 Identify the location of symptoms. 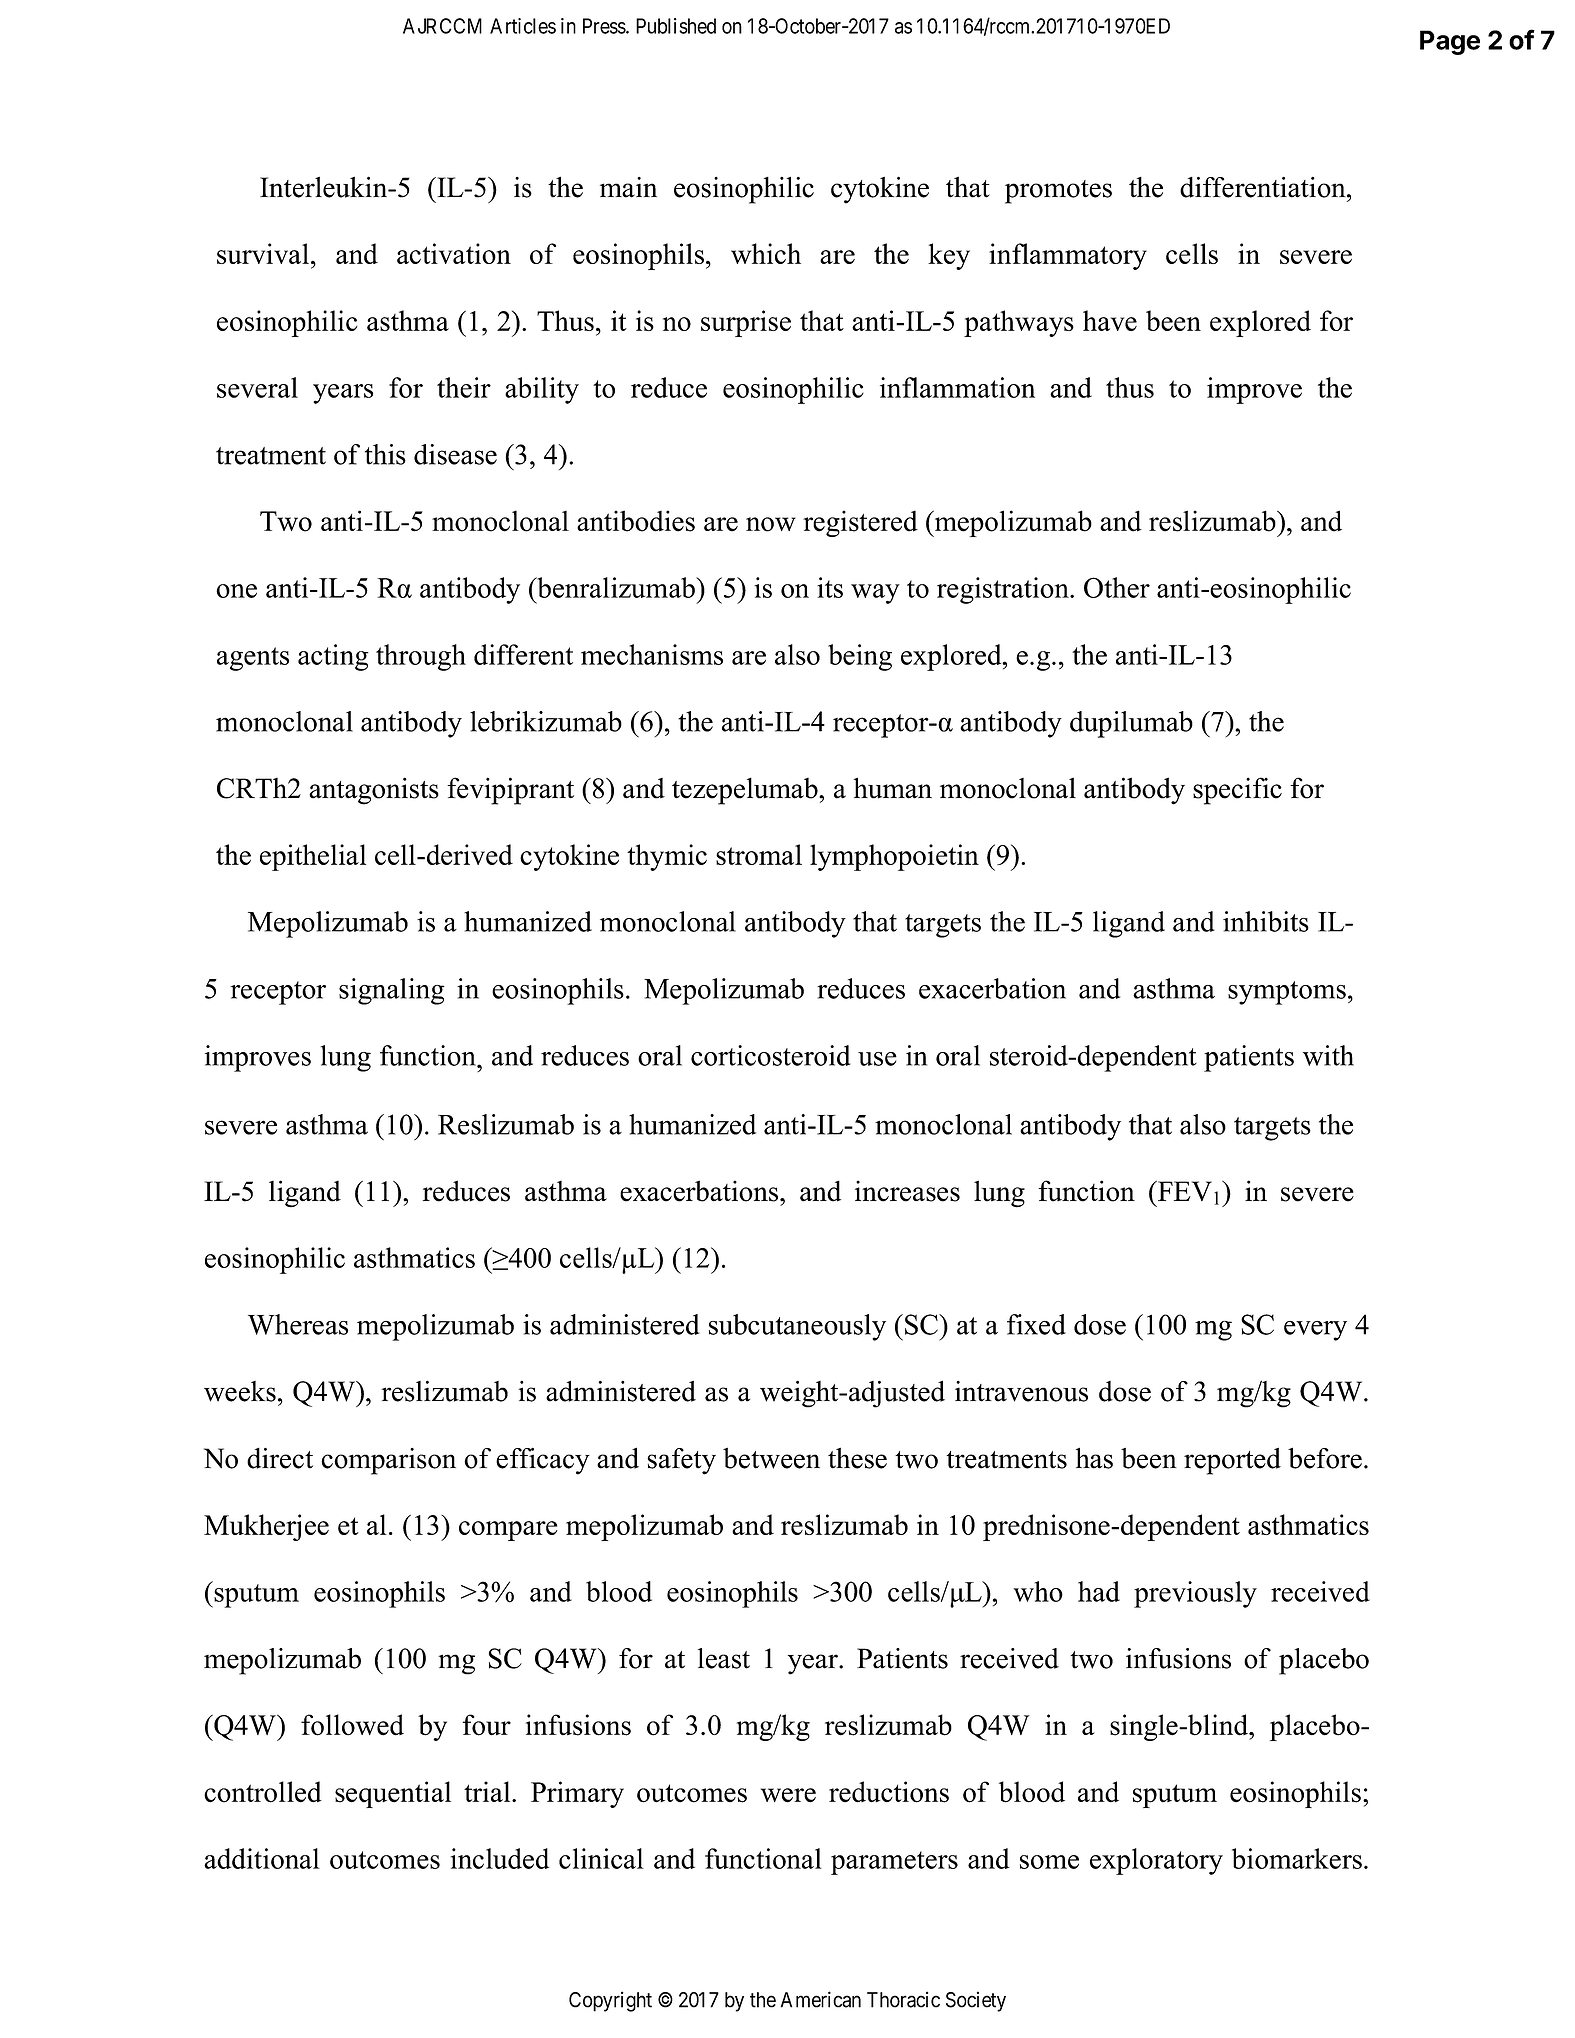
(1287, 993).
